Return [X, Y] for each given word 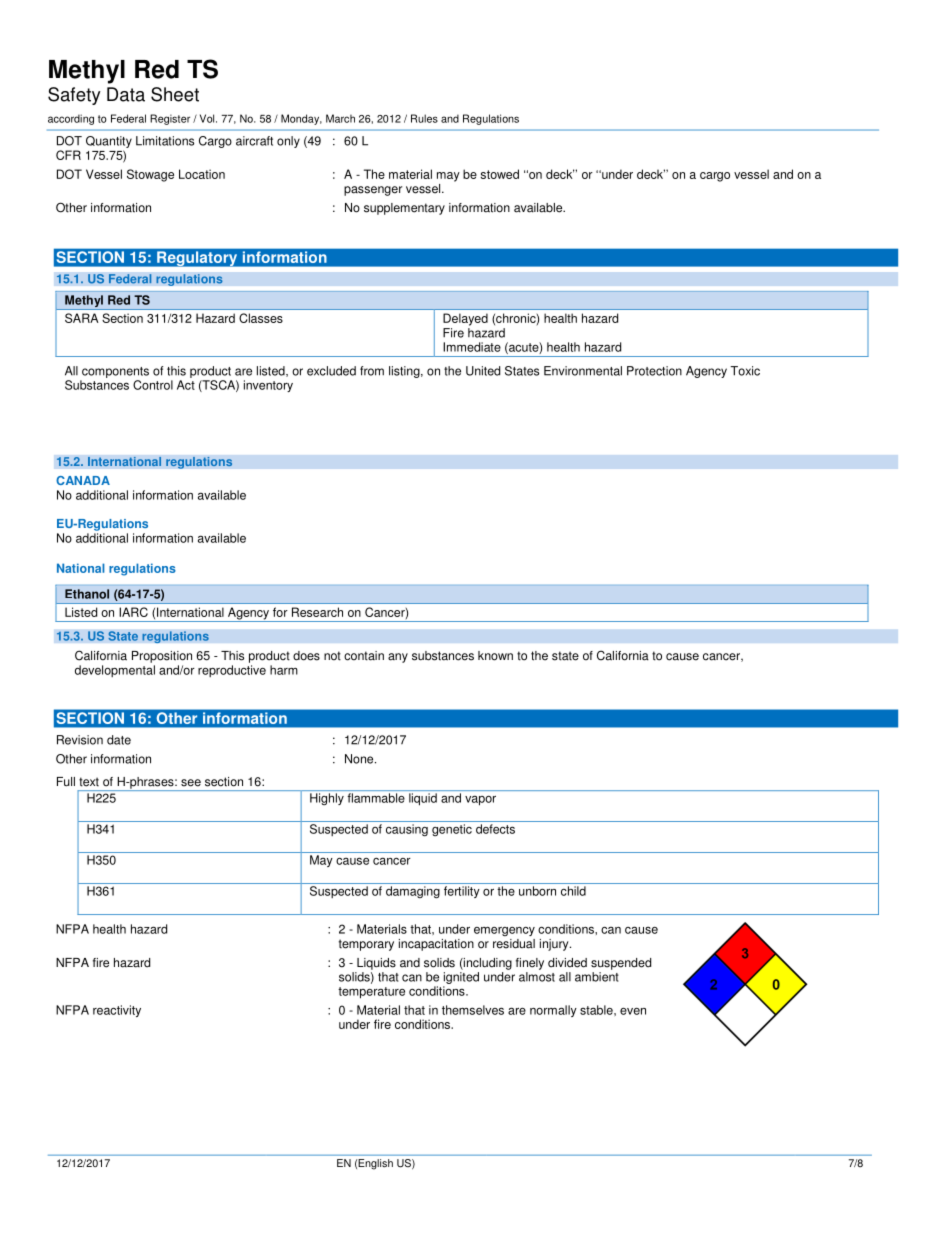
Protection [654, 371]
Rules [424, 118]
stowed [500, 174]
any [398, 658]
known [495, 656]
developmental [115, 671]
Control [153, 385]
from [372, 371]
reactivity [117, 1011]
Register [170, 119]
